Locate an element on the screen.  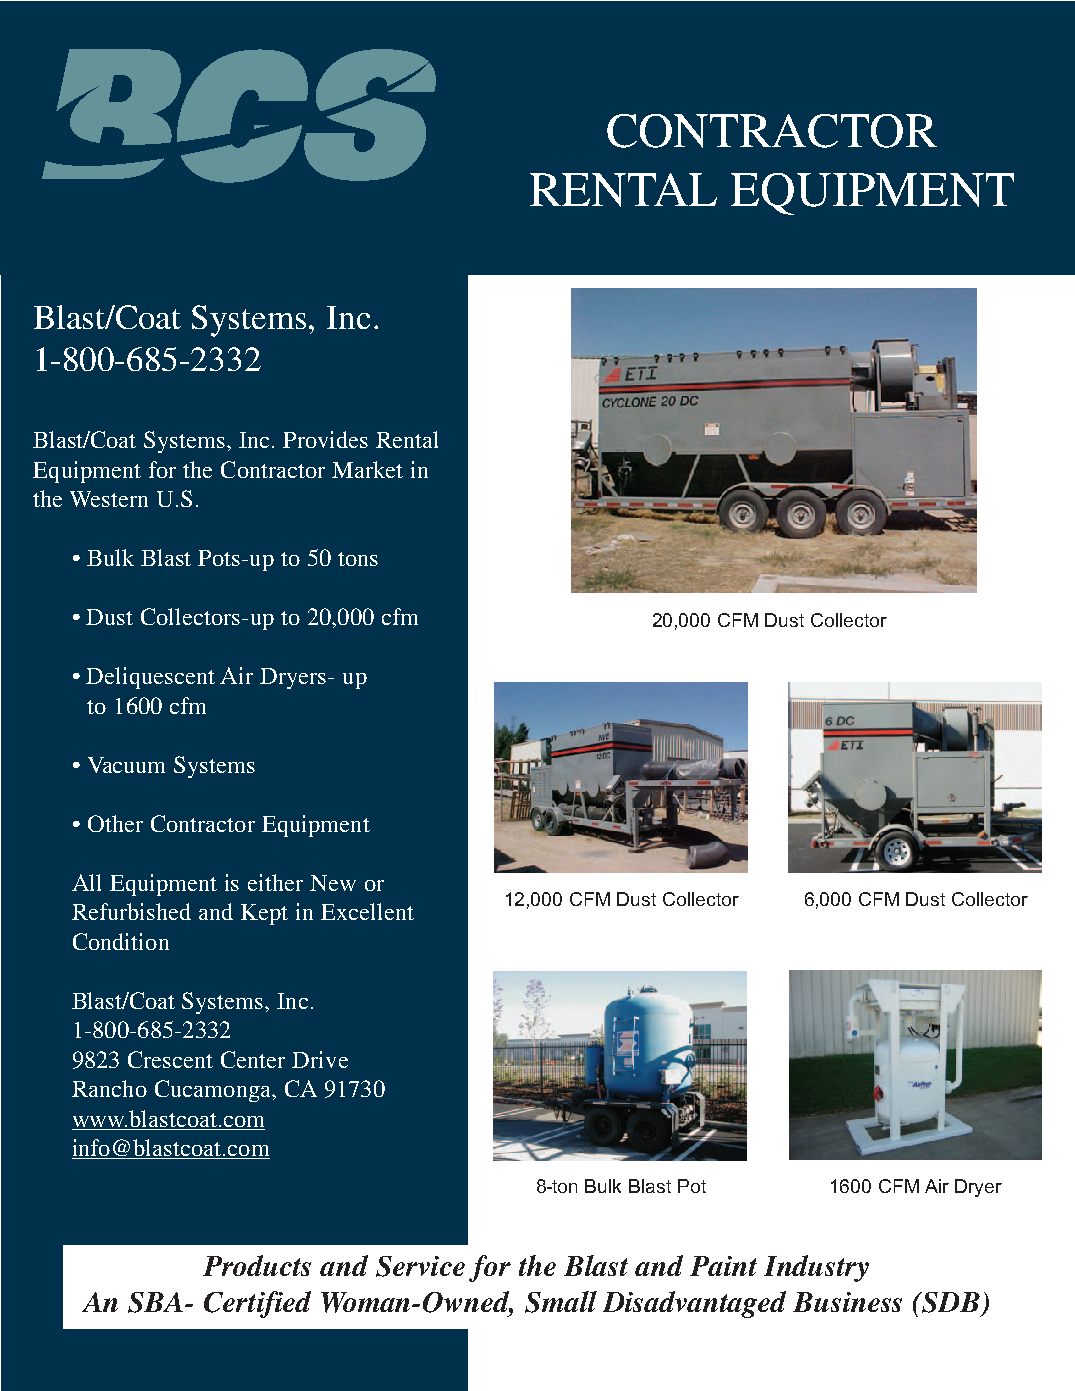
Drive is located at coordinates (320, 1059).
